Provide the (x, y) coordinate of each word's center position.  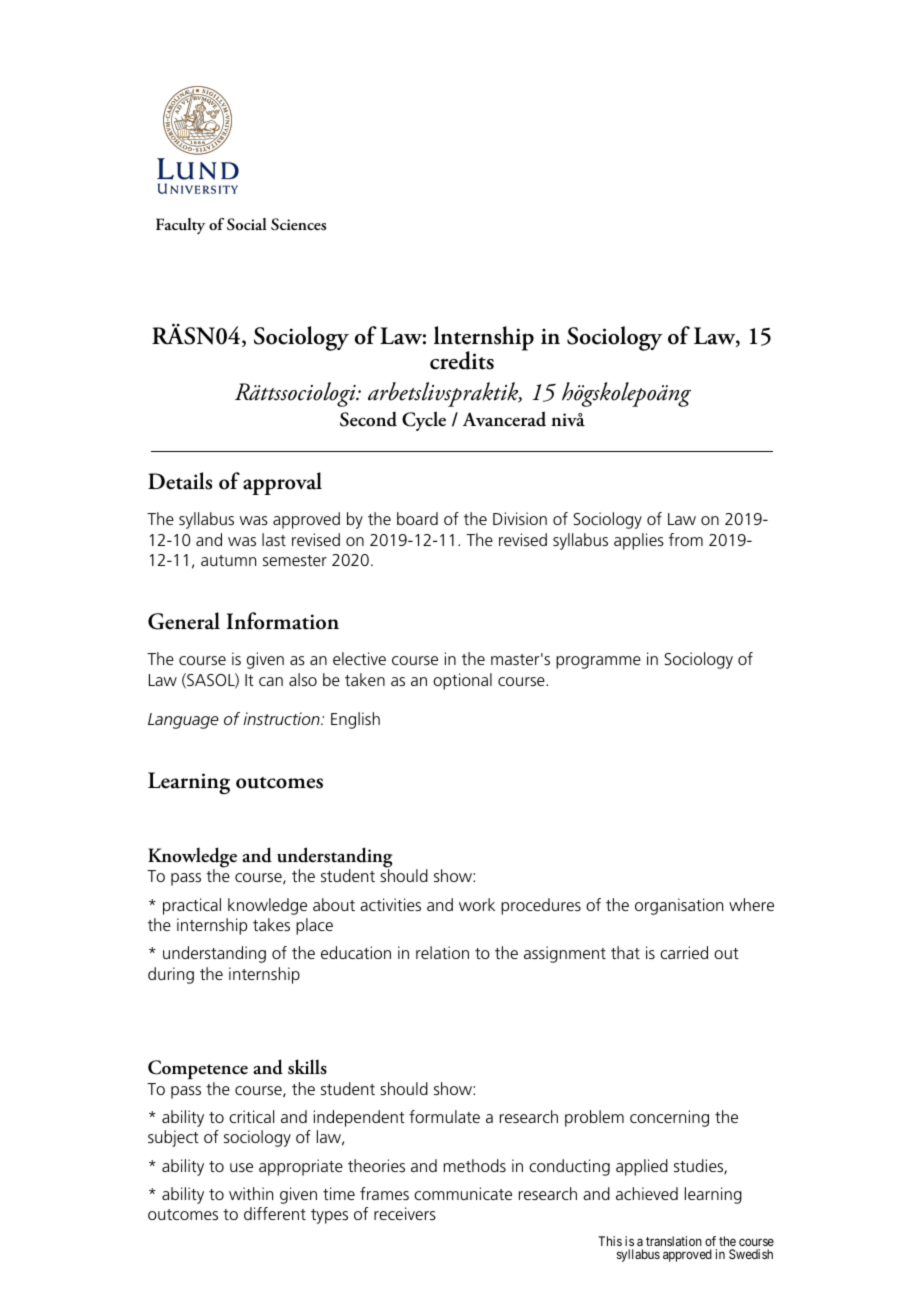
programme (598, 662)
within (251, 1193)
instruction (283, 718)
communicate (463, 1193)
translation (674, 1241)
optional (462, 681)
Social (246, 224)
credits (462, 360)
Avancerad (504, 419)
